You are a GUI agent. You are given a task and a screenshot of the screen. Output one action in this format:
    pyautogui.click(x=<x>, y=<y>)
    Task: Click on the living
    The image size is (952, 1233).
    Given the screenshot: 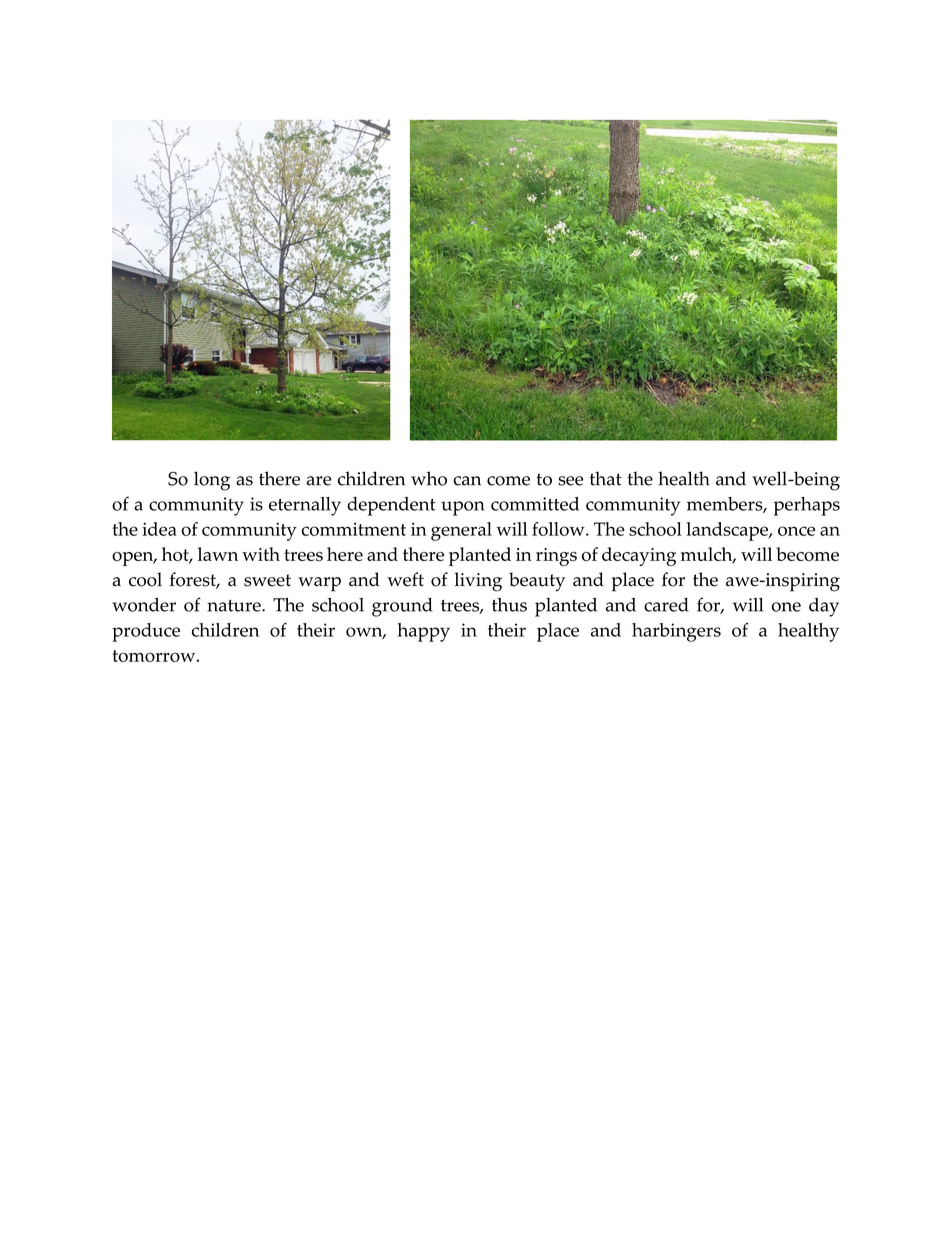 What is the action you would take?
    pyautogui.click(x=478, y=582)
